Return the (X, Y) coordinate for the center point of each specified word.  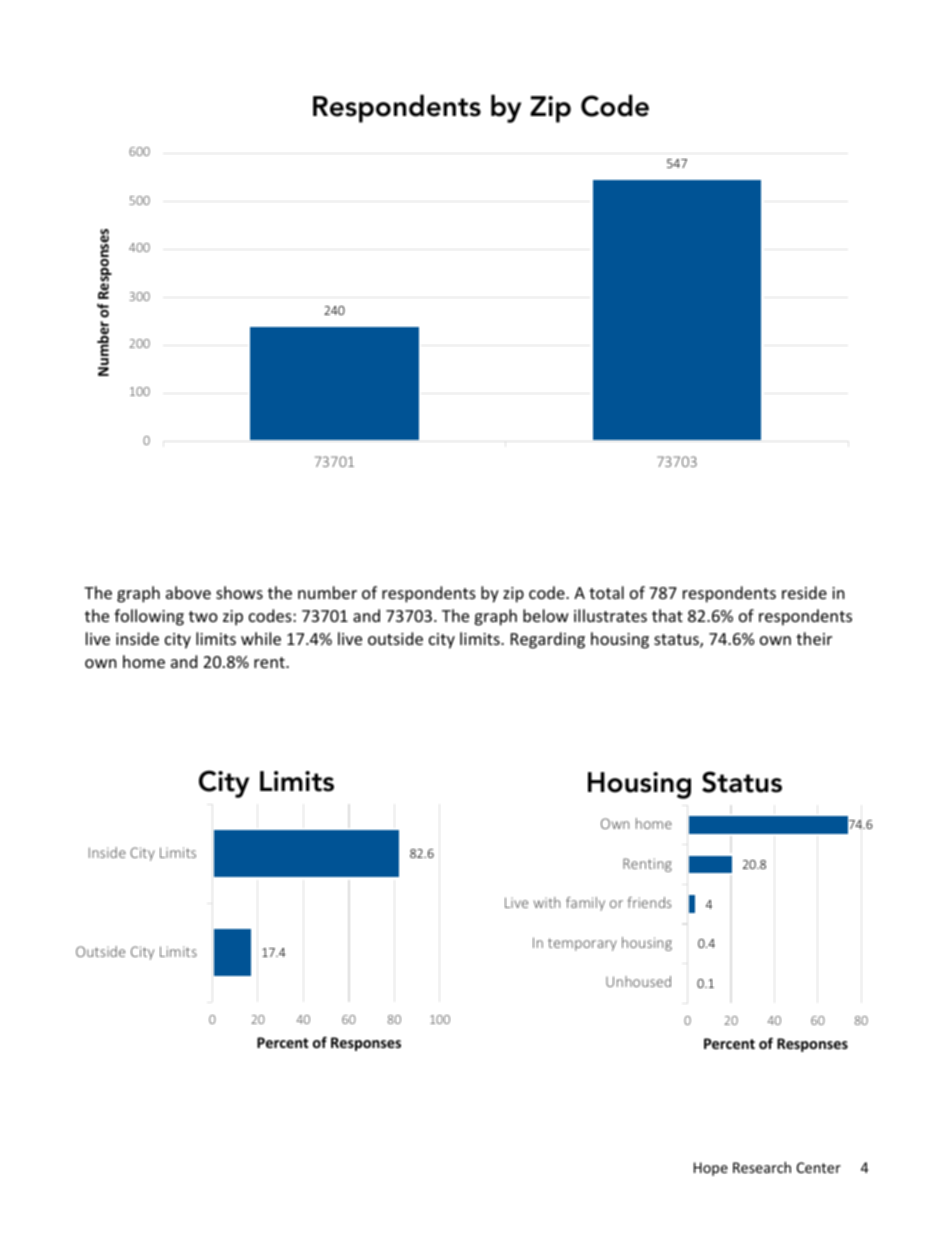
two (203, 616)
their (814, 638)
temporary (582, 944)
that (667, 615)
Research (762, 1167)
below (546, 615)
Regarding (548, 640)
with (547, 902)
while (261, 638)
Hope (711, 1169)
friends (649, 902)
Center (819, 1167)
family (585, 904)
